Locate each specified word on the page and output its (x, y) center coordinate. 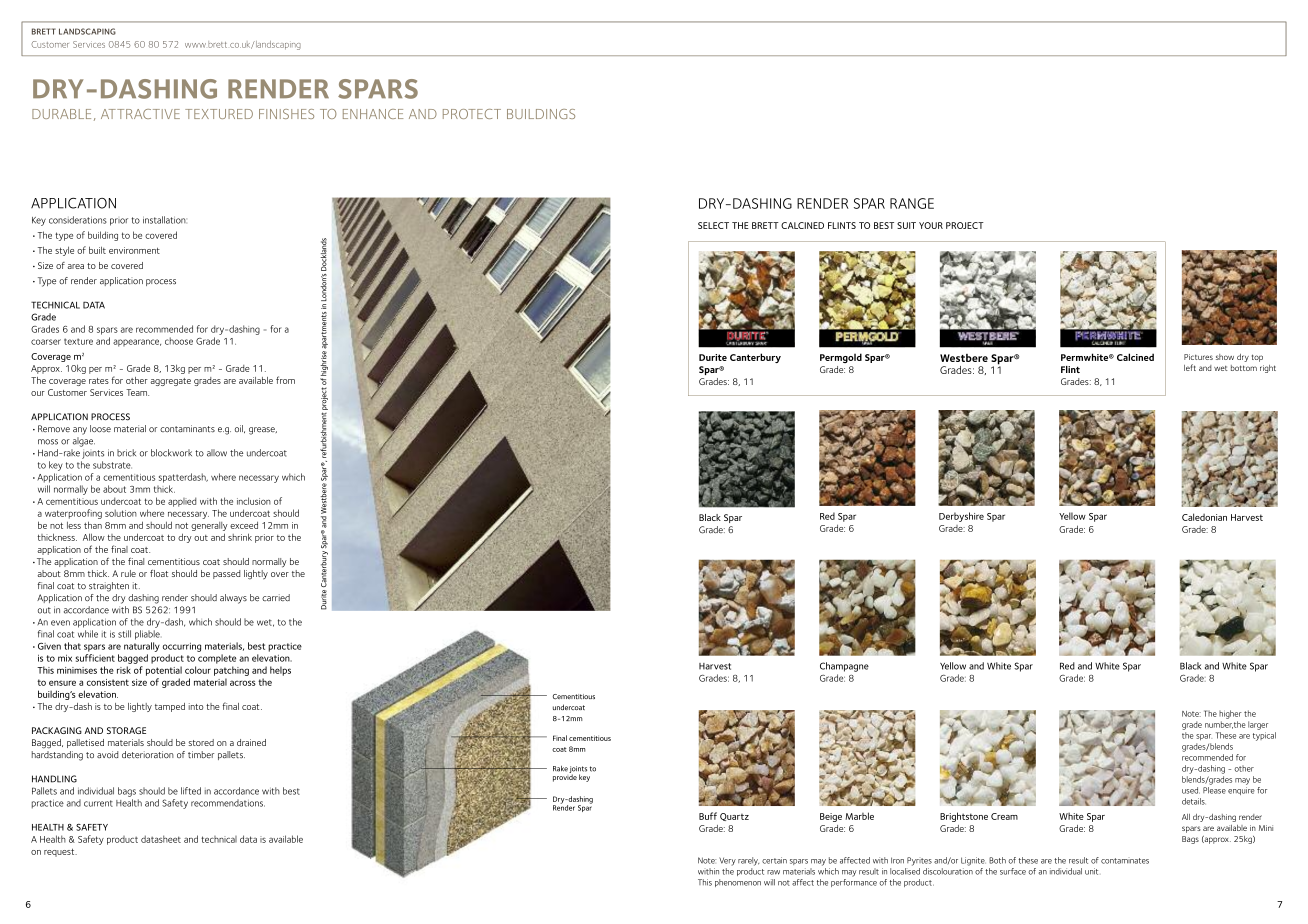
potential (164, 671)
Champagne (844, 667)
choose (179, 341)
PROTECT (472, 114)
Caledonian (1204, 517)
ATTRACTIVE (140, 114)
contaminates (1125, 861)
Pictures (1198, 357)
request (60, 852)
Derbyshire (961, 517)
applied (182, 502)
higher (1230, 714)
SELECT (713, 225)
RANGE (912, 203)
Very (727, 861)
